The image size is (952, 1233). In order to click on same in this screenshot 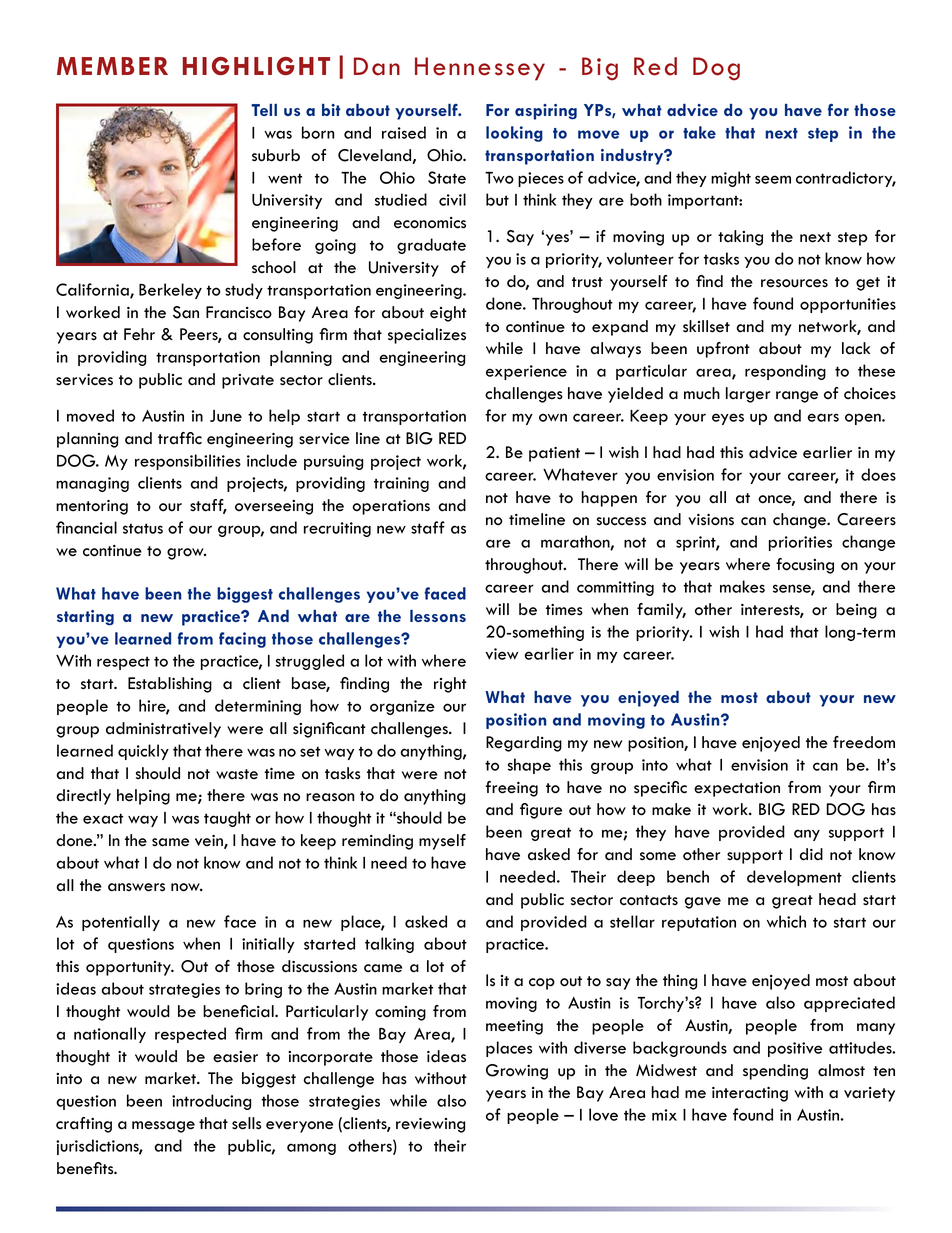, I will do `click(170, 842)`.
